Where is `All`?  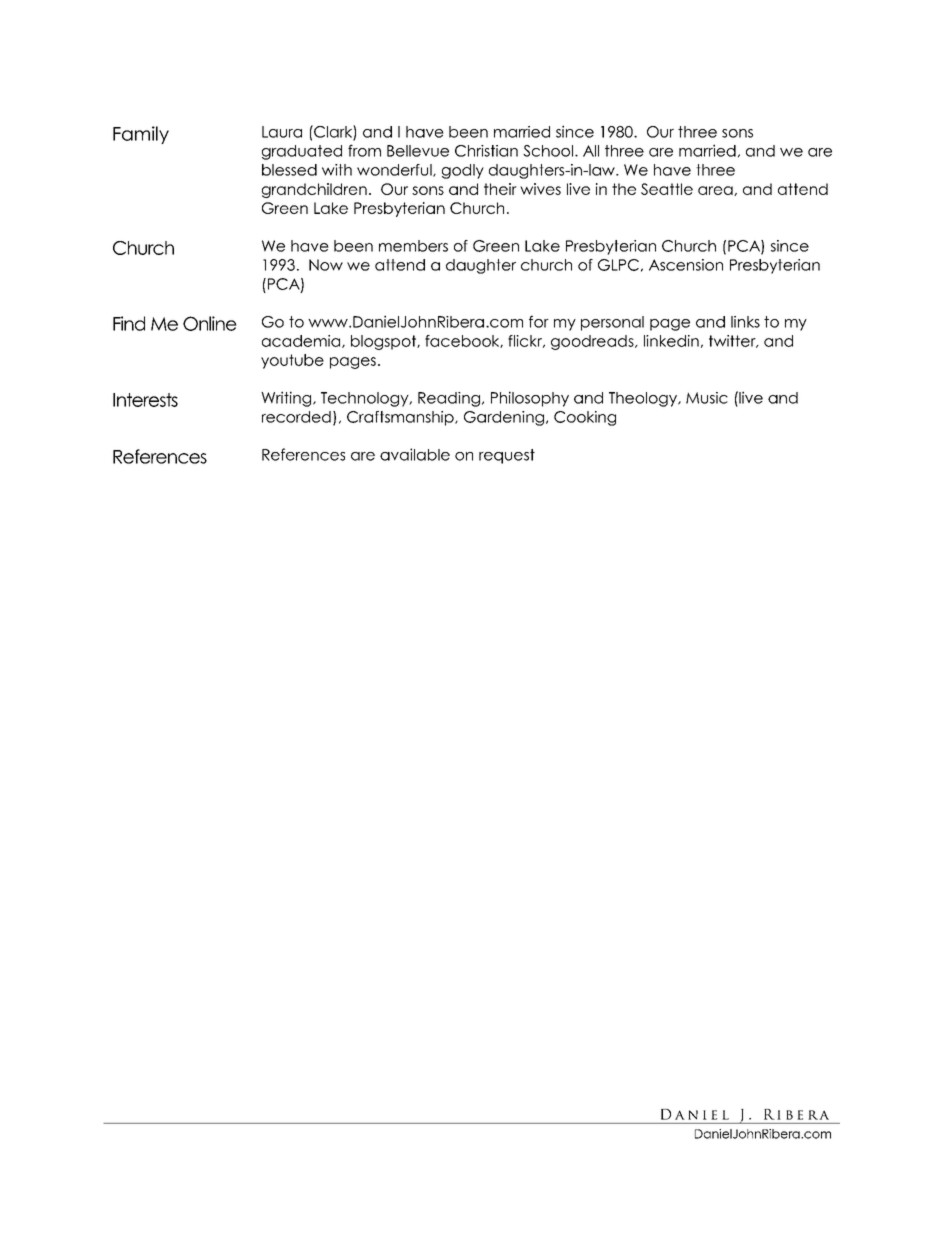 All is located at coordinates (591, 151).
